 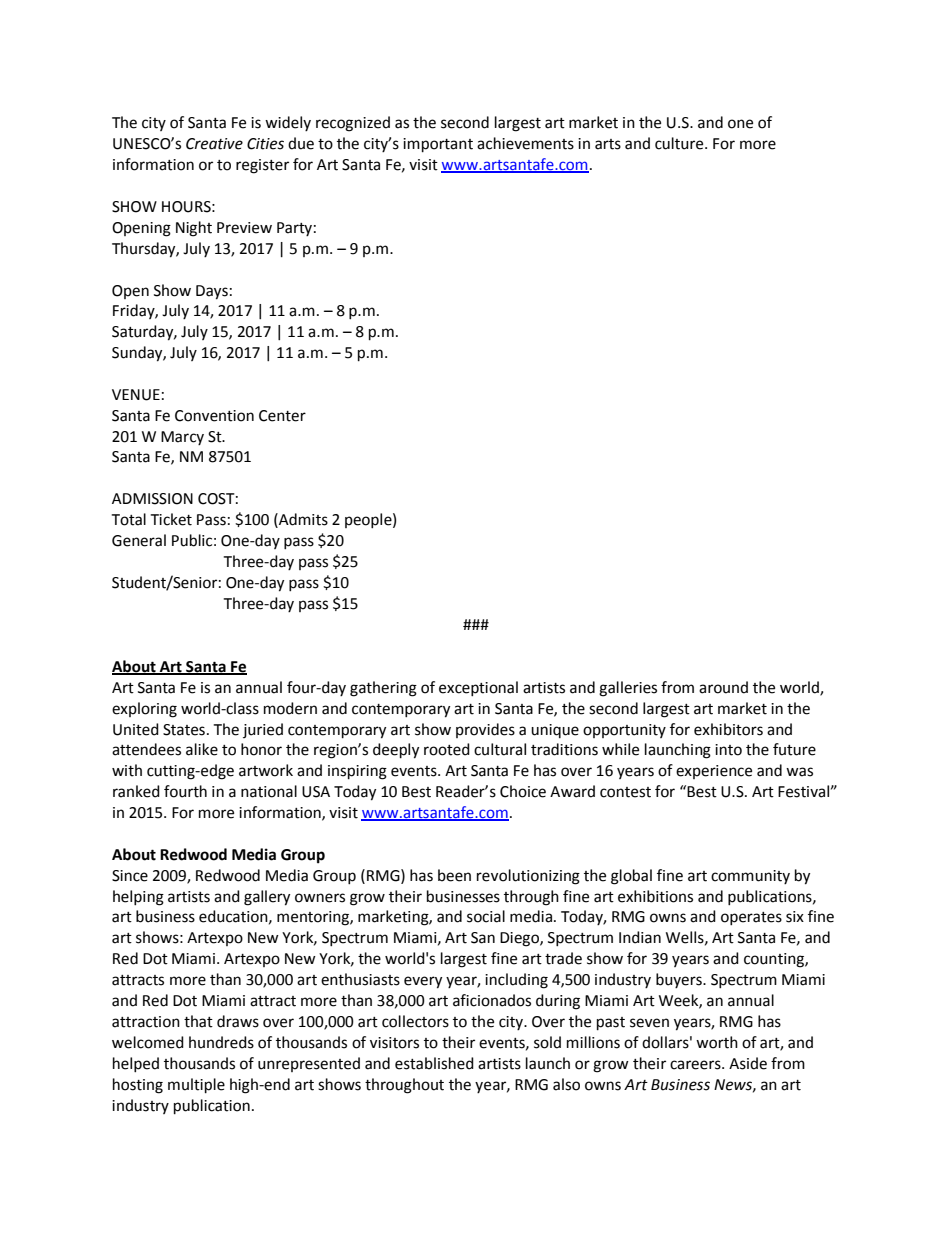 I want to click on culture, so click(x=680, y=143).
